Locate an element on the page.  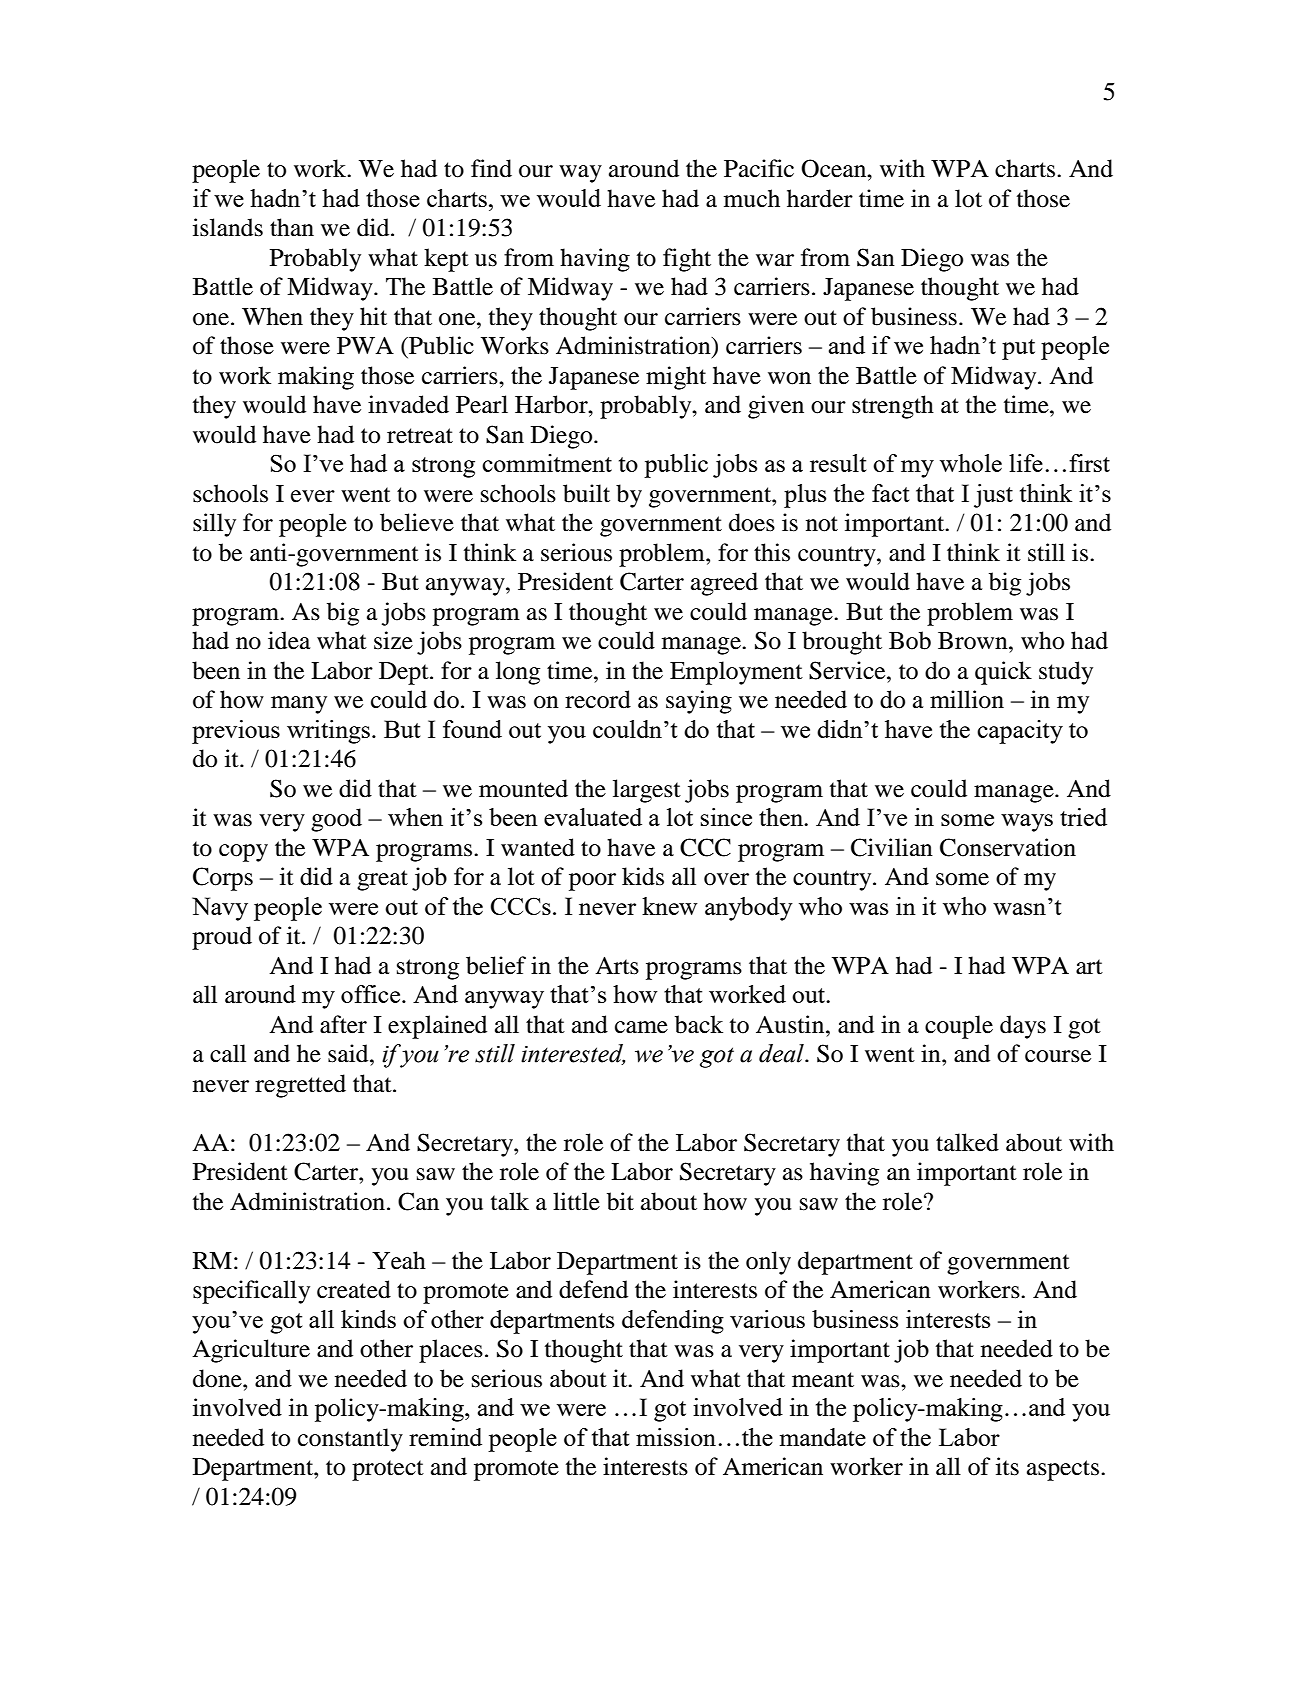
fight is located at coordinates (687, 260).
